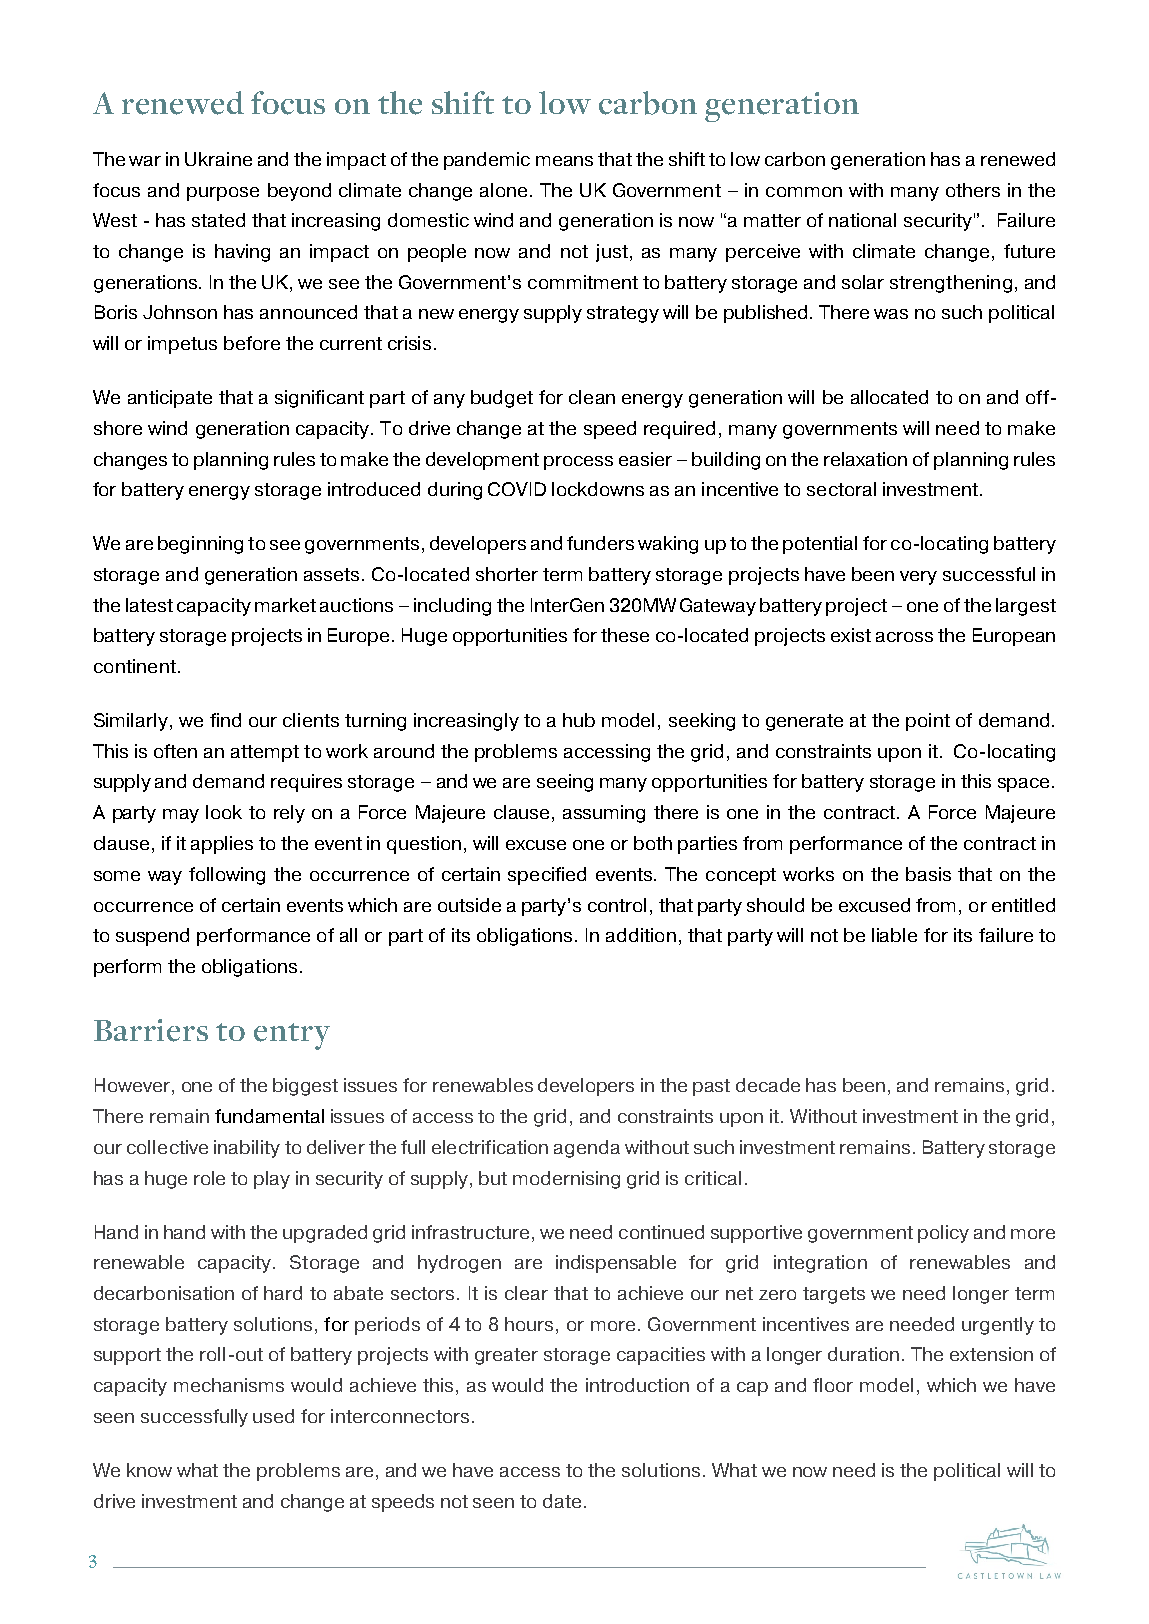 The height and width of the screenshot is (1624, 1149). Describe the element at coordinates (928, 874) in the screenshot. I see `basis` at that location.
